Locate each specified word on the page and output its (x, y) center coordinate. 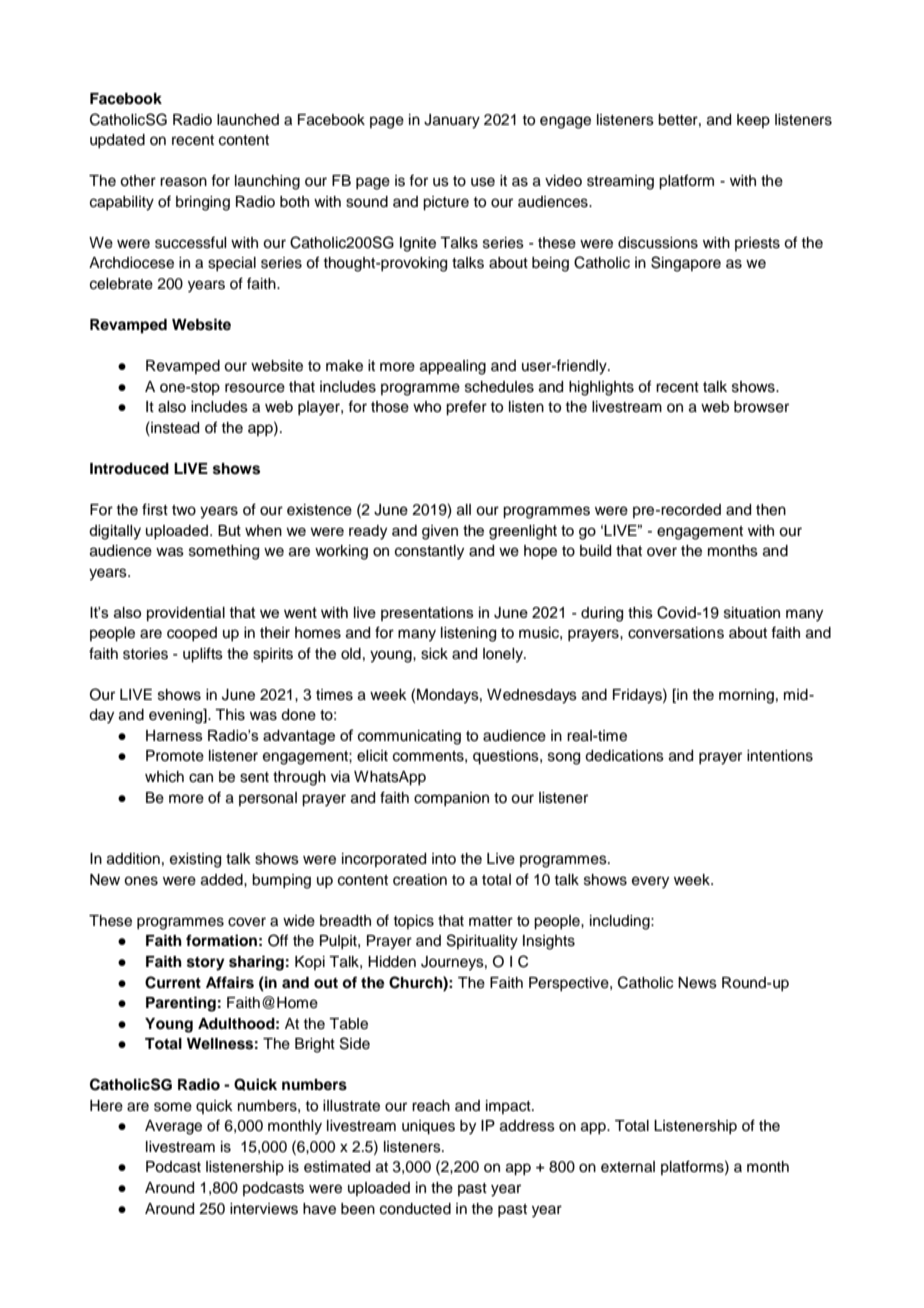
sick (434, 654)
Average (173, 1127)
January (452, 121)
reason (183, 182)
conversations (676, 633)
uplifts (203, 655)
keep (753, 121)
